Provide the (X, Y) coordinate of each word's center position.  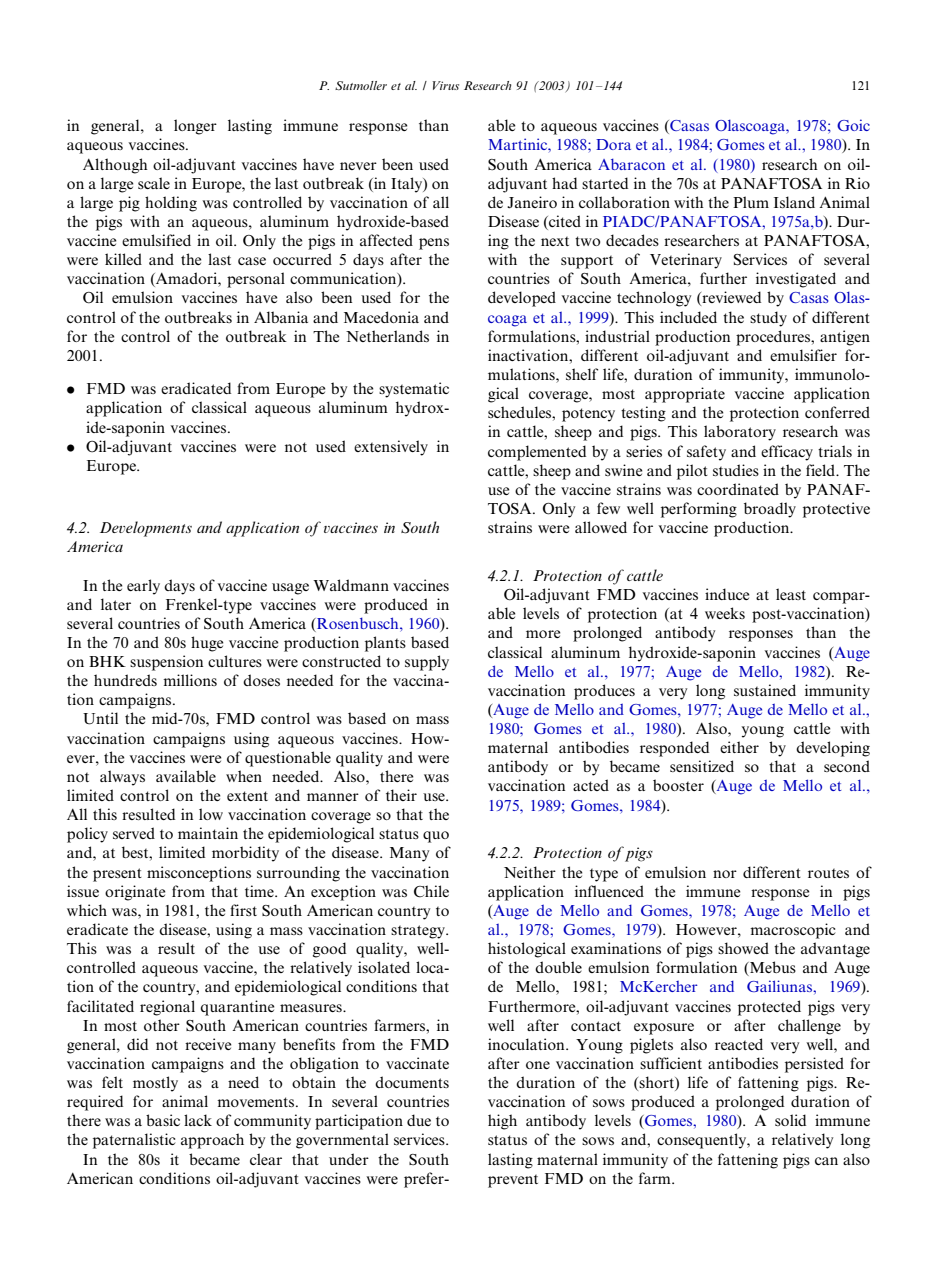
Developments (146, 529)
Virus (446, 85)
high (502, 1122)
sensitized (702, 766)
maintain (208, 833)
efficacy (787, 453)
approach (212, 1141)
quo (436, 837)
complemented (537, 453)
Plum (751, 202)
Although (115, 166)
